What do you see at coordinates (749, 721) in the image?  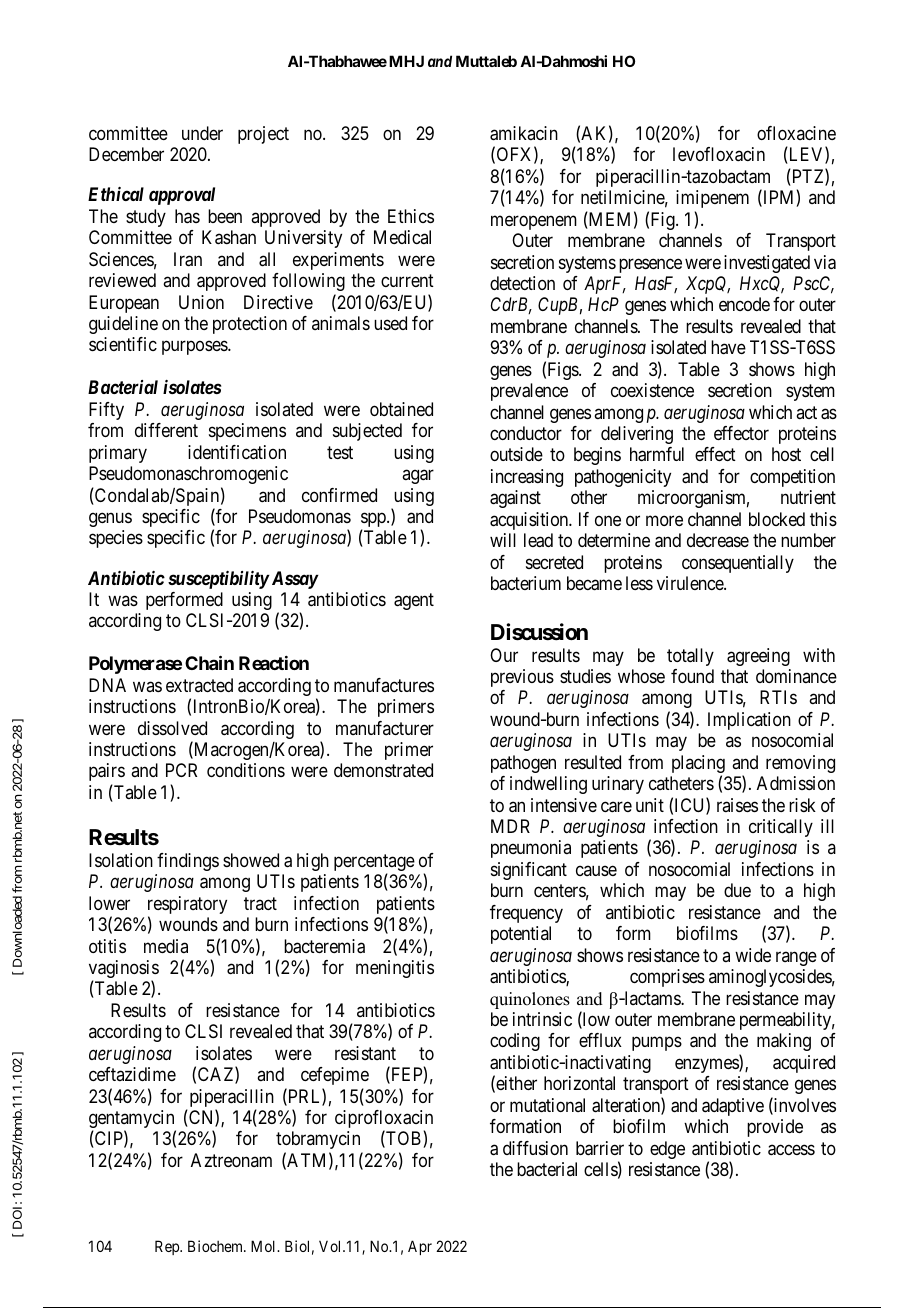 I see `Implication` at bounding box center [749, 721].
